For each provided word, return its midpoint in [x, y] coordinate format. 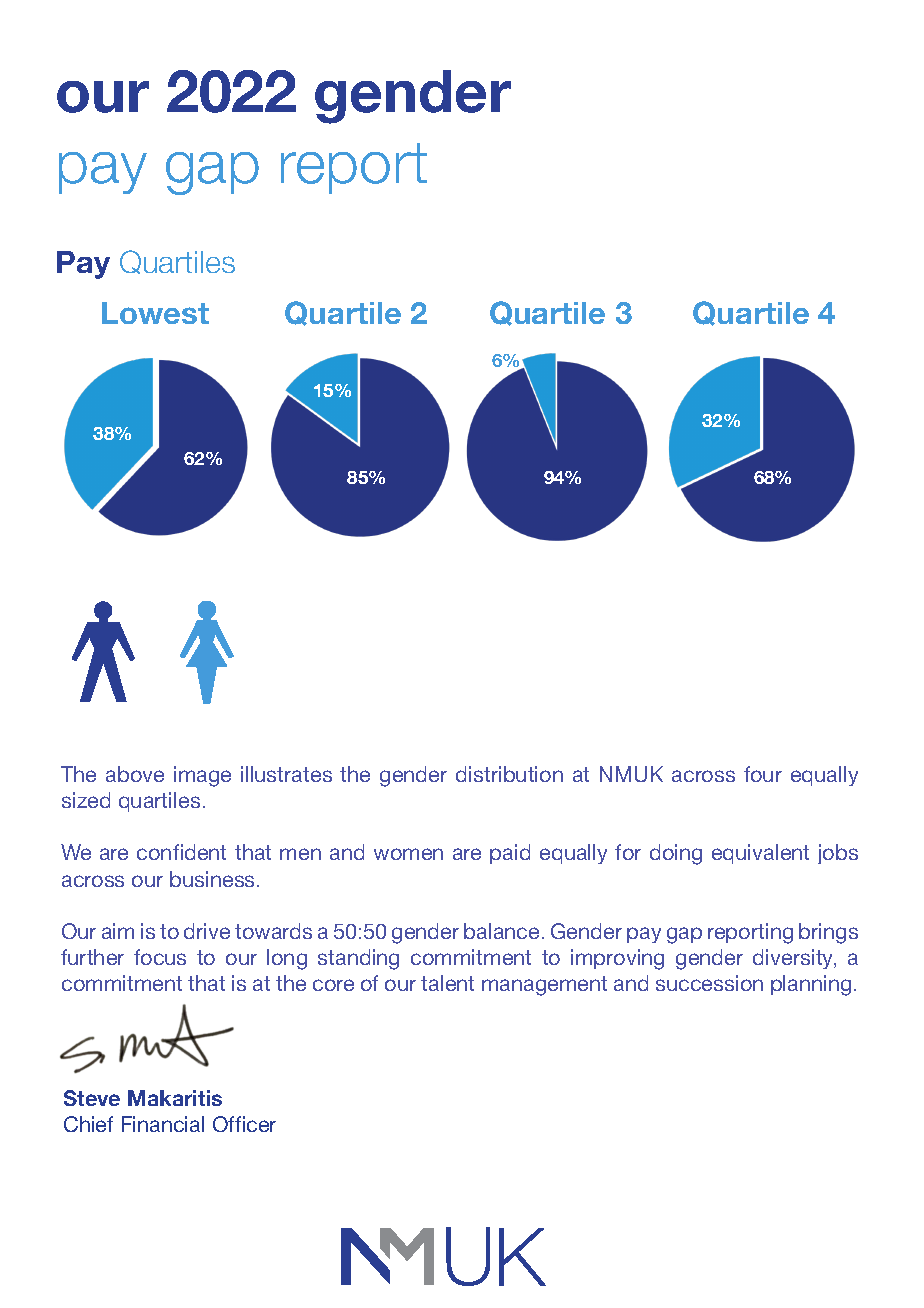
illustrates [286, 774]
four [763, 774]
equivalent [760, 854]
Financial [163, 1124]
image [202, 776]
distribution [509, 774]
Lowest [155, 313]
